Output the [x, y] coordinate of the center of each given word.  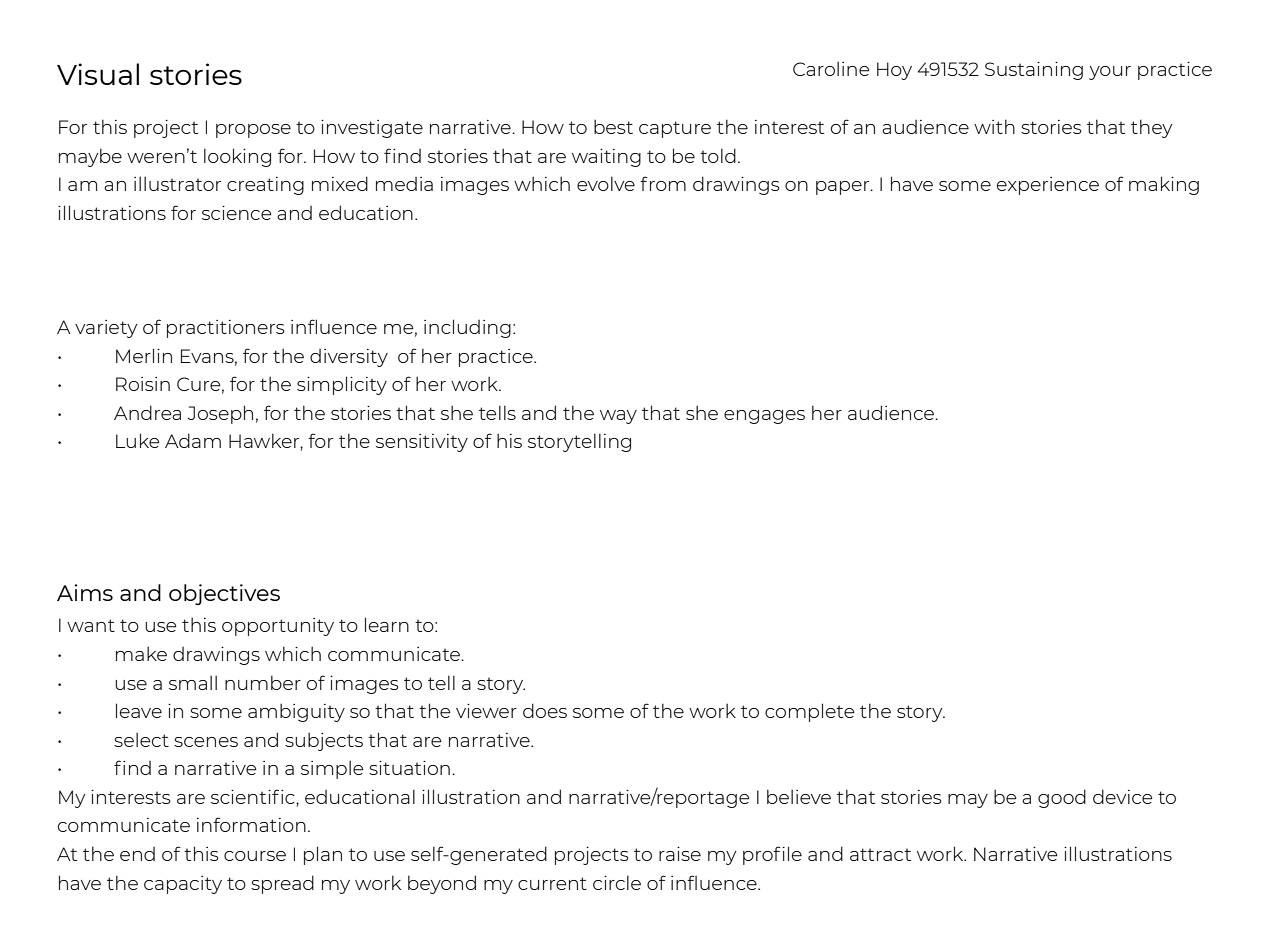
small [193, 682]
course [255, 856]
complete [810, 712]
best [613, 126]
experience [1048, 186]
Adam [193, 440]
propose [253, 131]
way [618, 417]
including [467, 328]
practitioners [226, 329]
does [545, 710]
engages [764, 417]
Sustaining [1034, 71]
